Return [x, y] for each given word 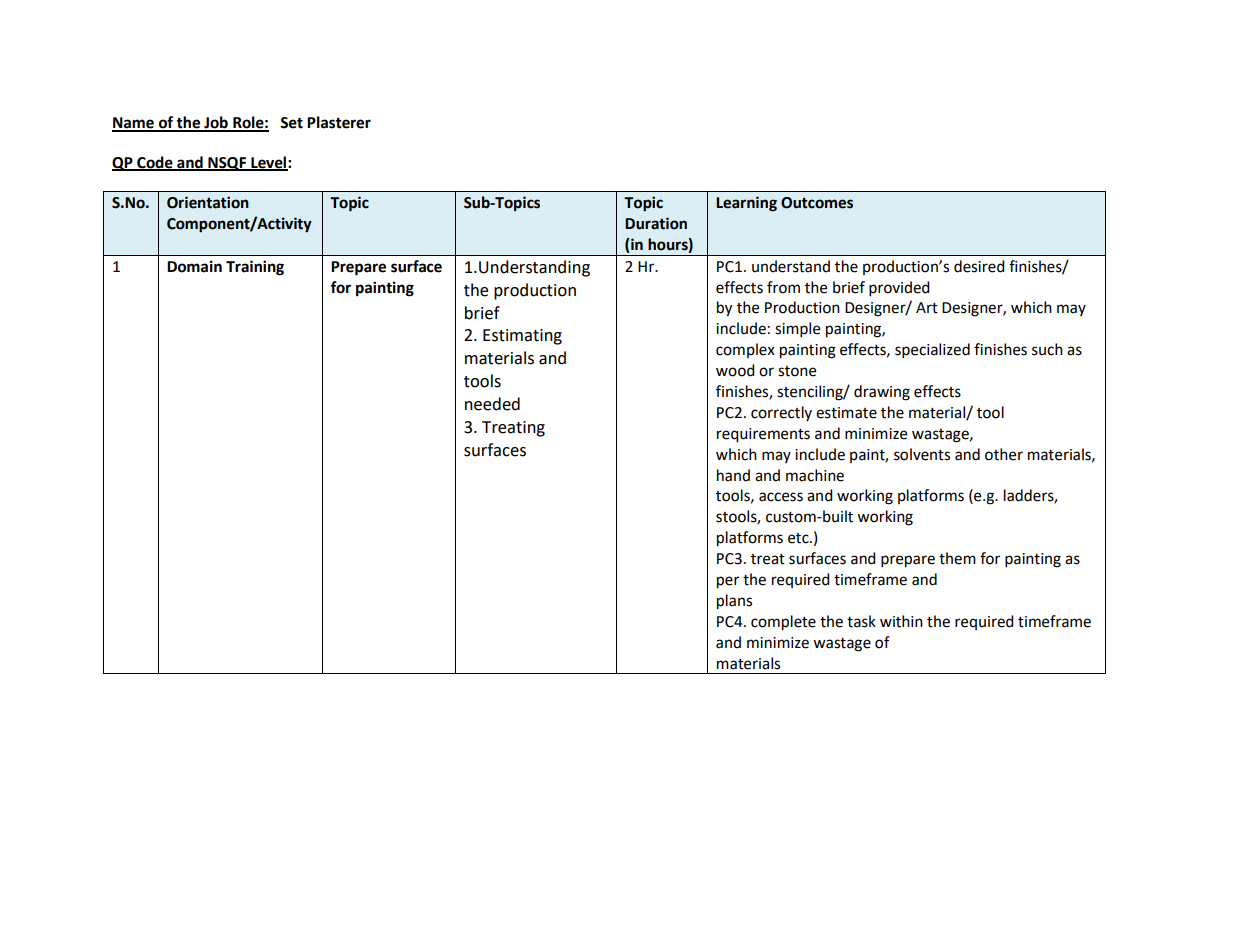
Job [216, 123]
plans [734, 602]
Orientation [208, 202]
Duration [656, 223]
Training [255, 268]
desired [979, 266]
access [781, 497]
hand [733, 475]
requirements [763, 435]
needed [492, 404]
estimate [846, 413]
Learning [746, 204]
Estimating [522, 337]
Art [927, 308]
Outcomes [817, 203]
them [957, 558]
